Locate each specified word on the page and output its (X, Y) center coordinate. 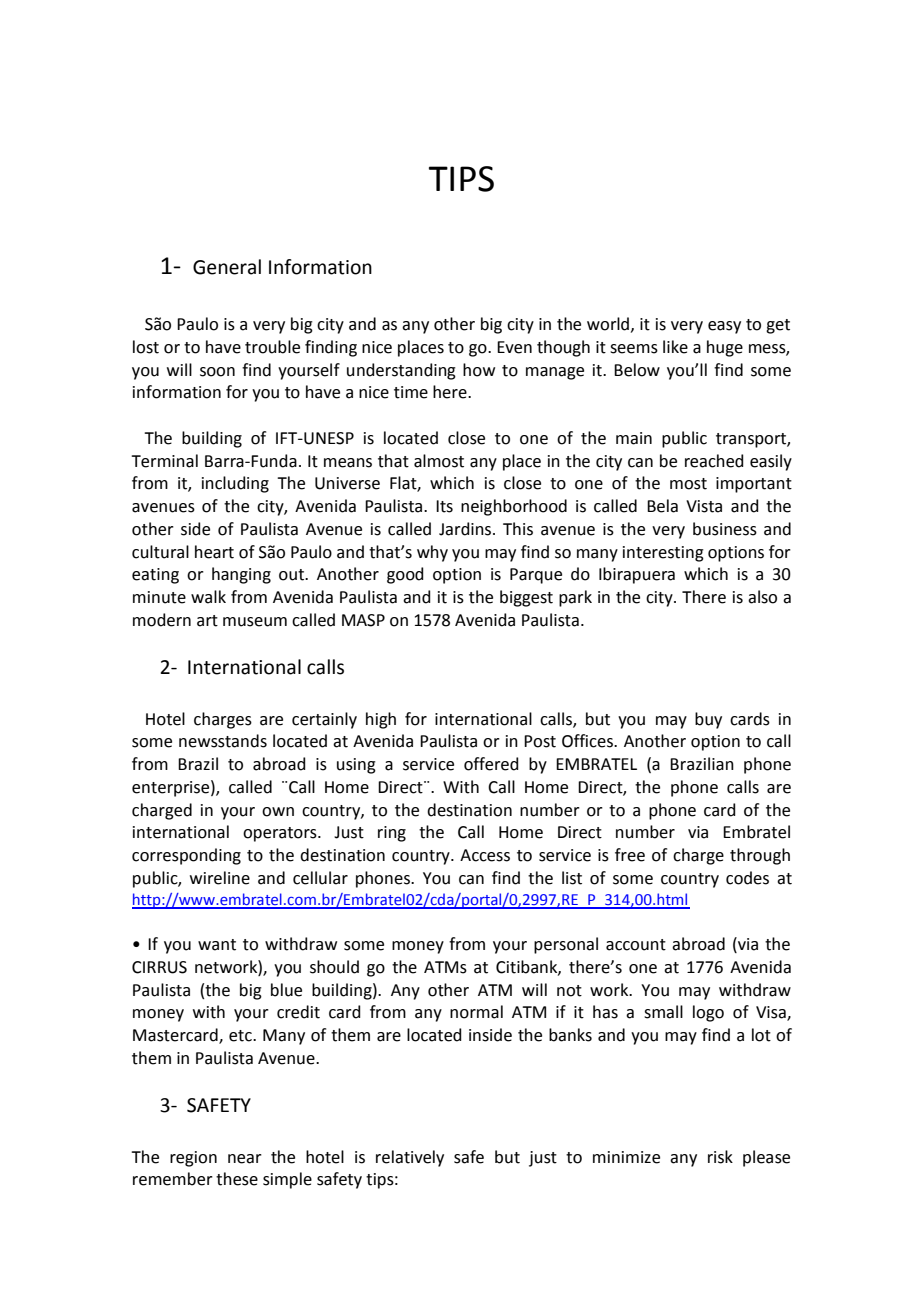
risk (720, 1157)
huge (725, 348)
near (245, 1159)
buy (708, 720)
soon (217, 372)
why (432, 553)
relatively (410, 1158)
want (217, 945)
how (479, 370)
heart (214, 552)
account (636, 945)
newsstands (223, 741)
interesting (663, 554)
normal (476, 1012)
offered (491, 764)
